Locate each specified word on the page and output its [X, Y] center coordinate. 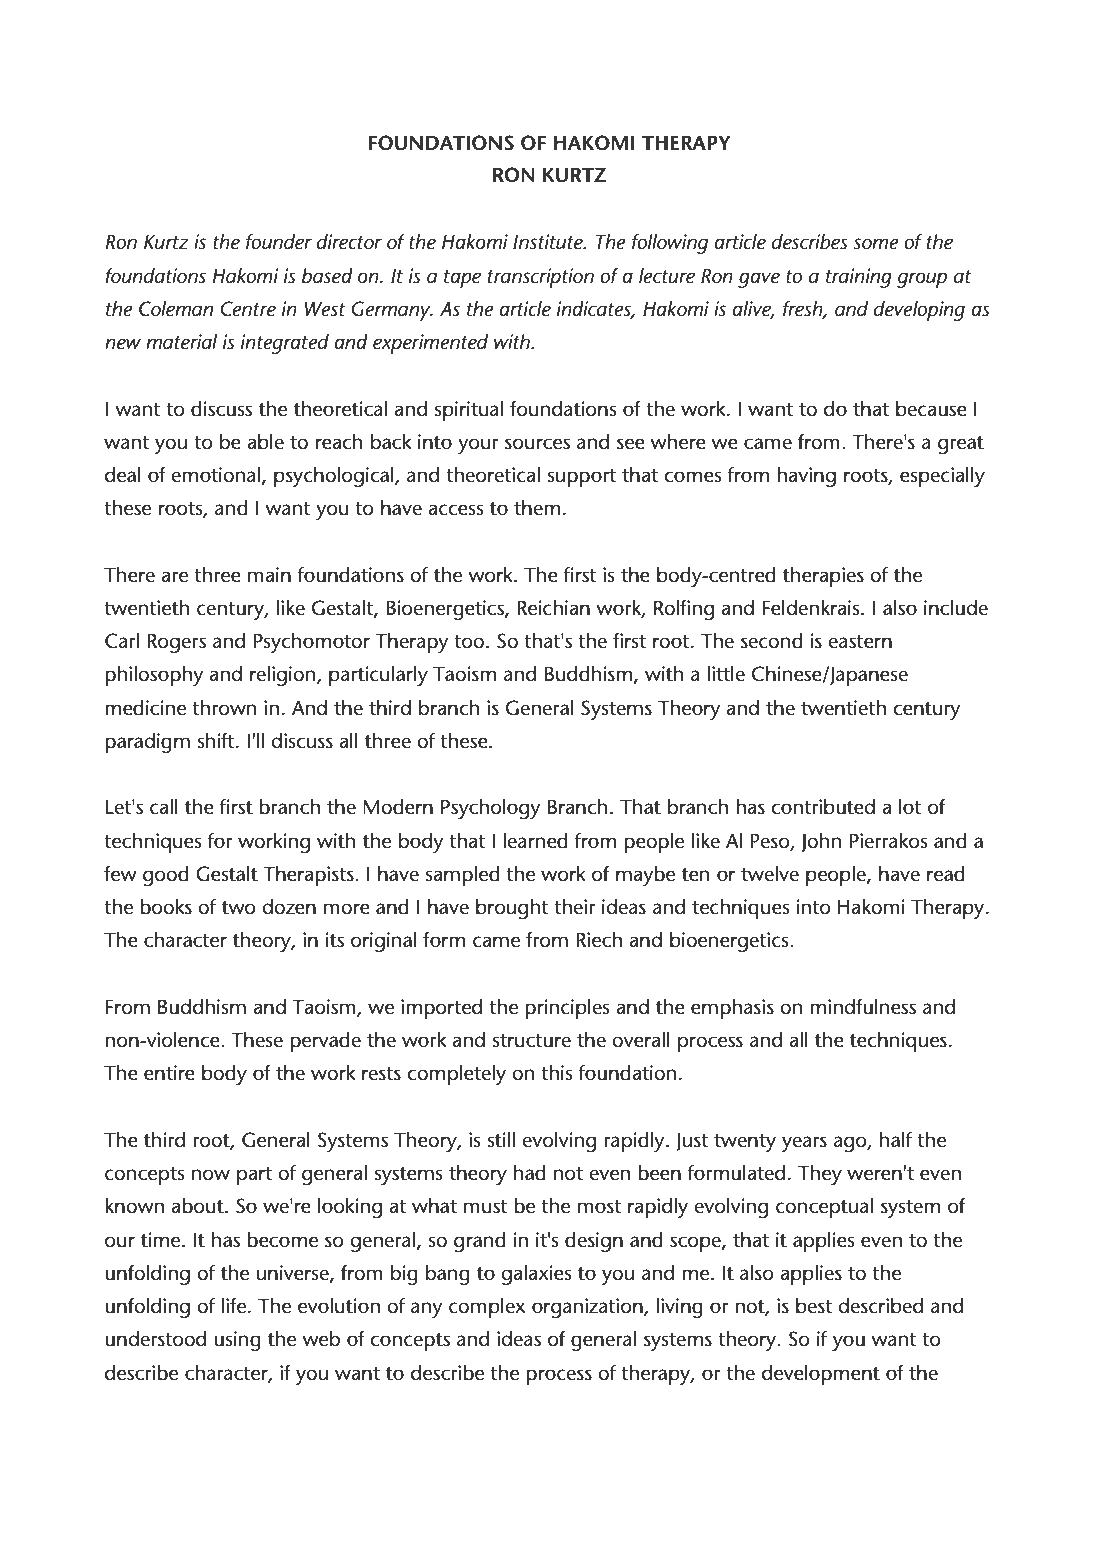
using [237, 1341]
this [557, 1073]
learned [535, 841]
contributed [823, 807]
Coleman [176, 309]
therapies [823, 577]
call [164, 807]
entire [169, 1073]
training [859, 278]
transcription [541, 278]
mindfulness [863, 1007]
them [537, 508]
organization [588, 1308]
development [821, 1375]
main [269, 575]
